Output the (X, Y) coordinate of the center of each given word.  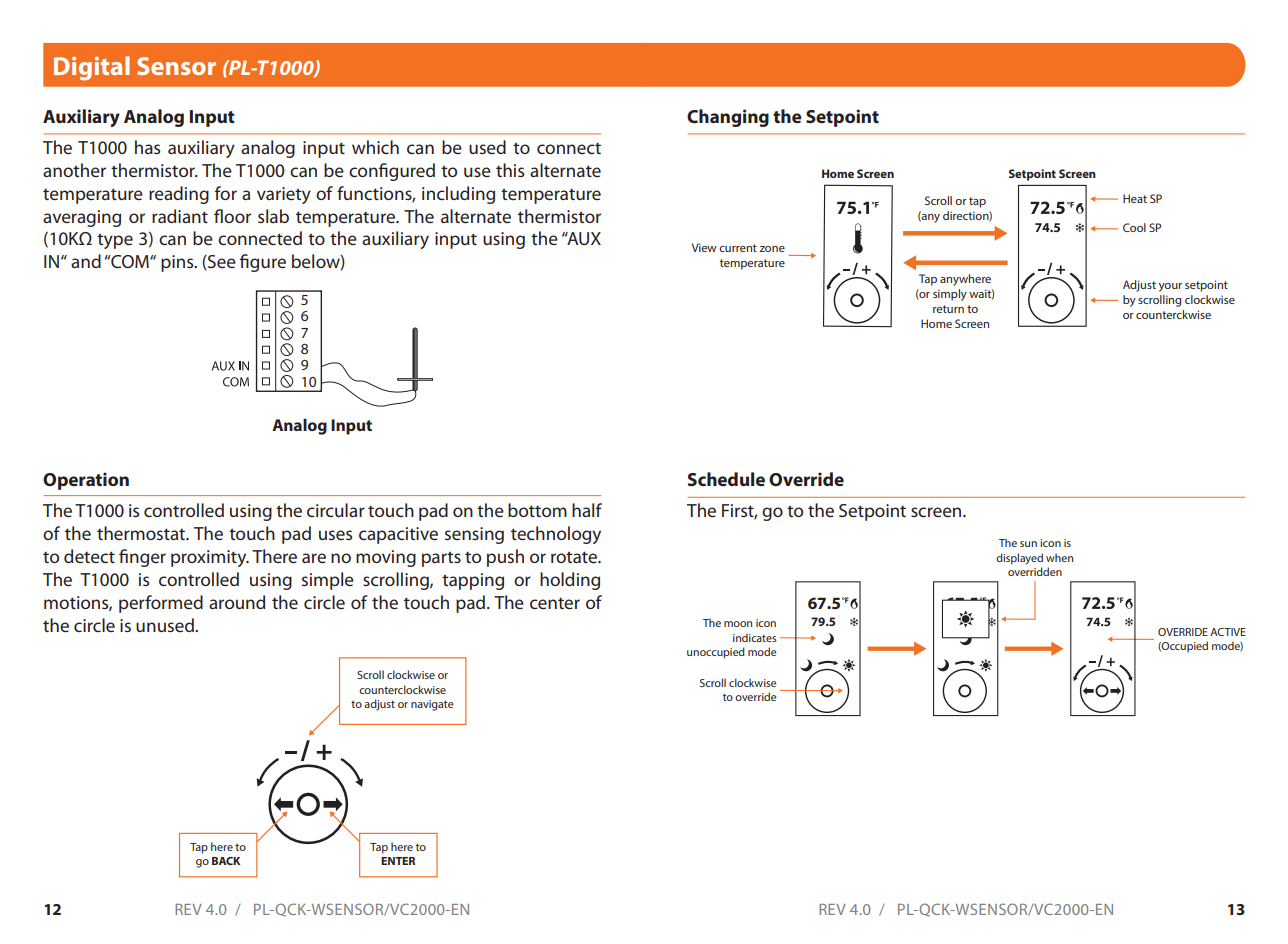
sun (1028, 544)
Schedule (726, 479)
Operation (86, 481)
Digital (92, 68)
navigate (432, 705)
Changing (728, 118)
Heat (1135, 198)
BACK (226, 861)
